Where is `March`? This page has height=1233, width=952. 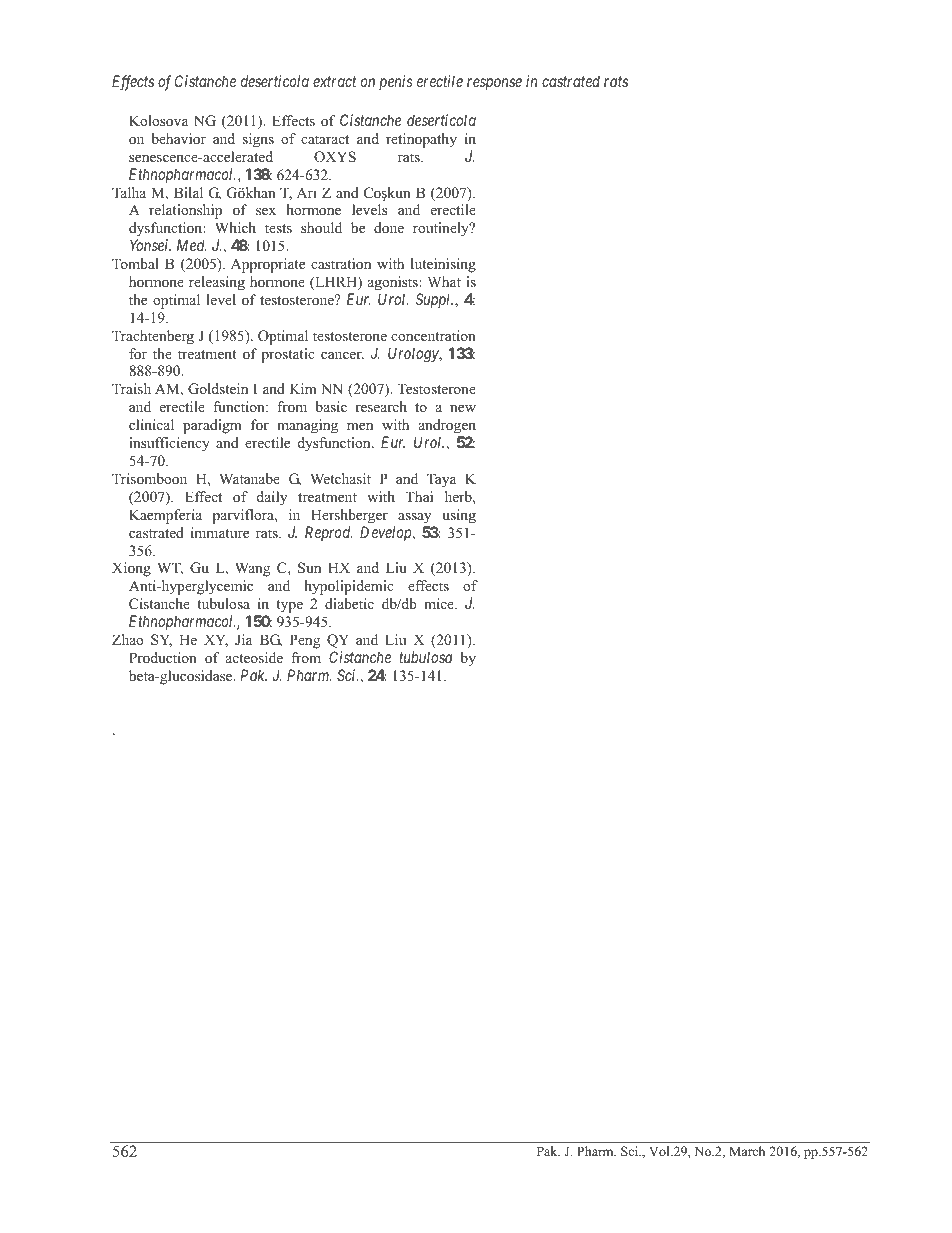 March is located at coordinates (747, 1151).
